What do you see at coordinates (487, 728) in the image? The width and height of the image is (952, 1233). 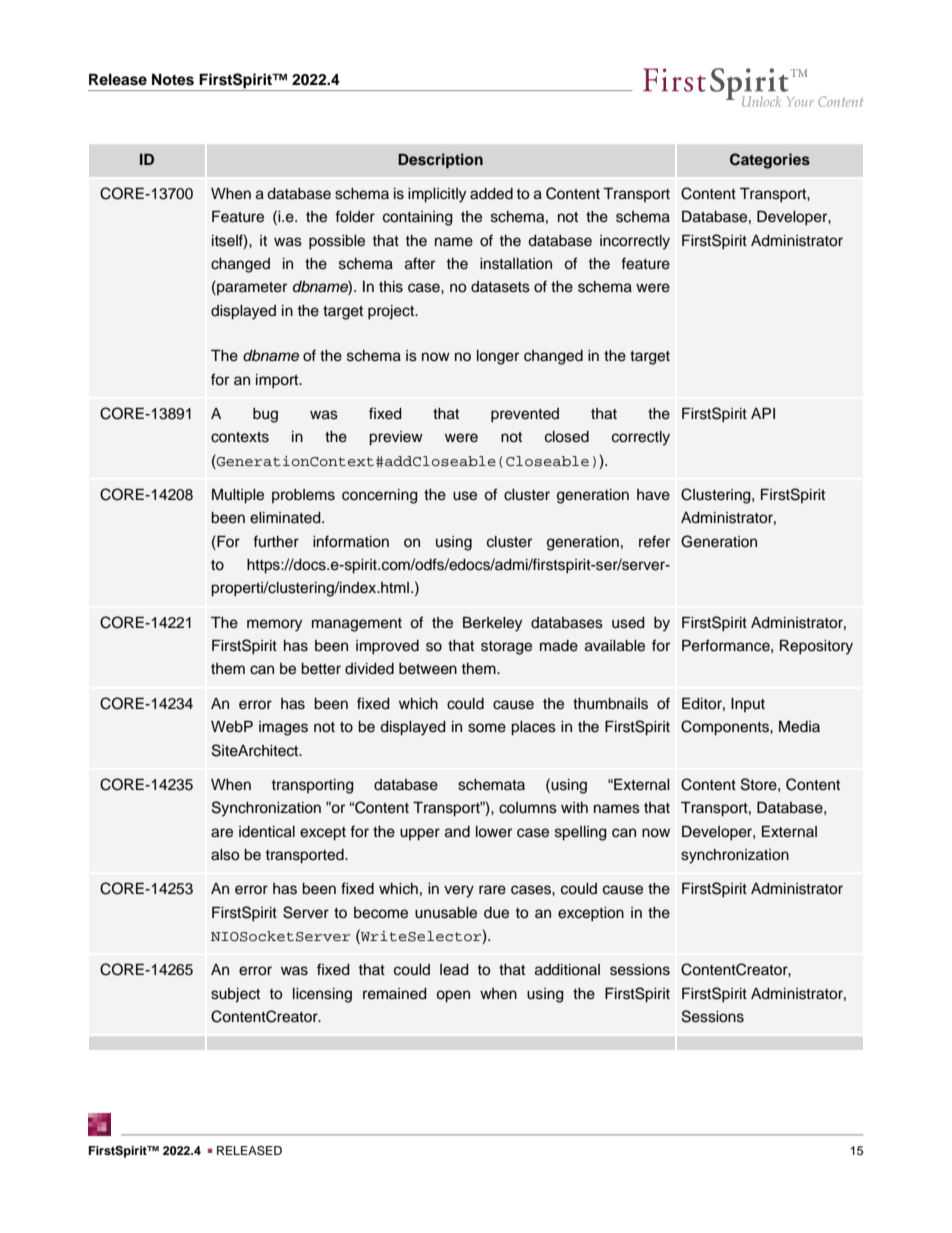 I see `some` at bounding box center [487, 728].
